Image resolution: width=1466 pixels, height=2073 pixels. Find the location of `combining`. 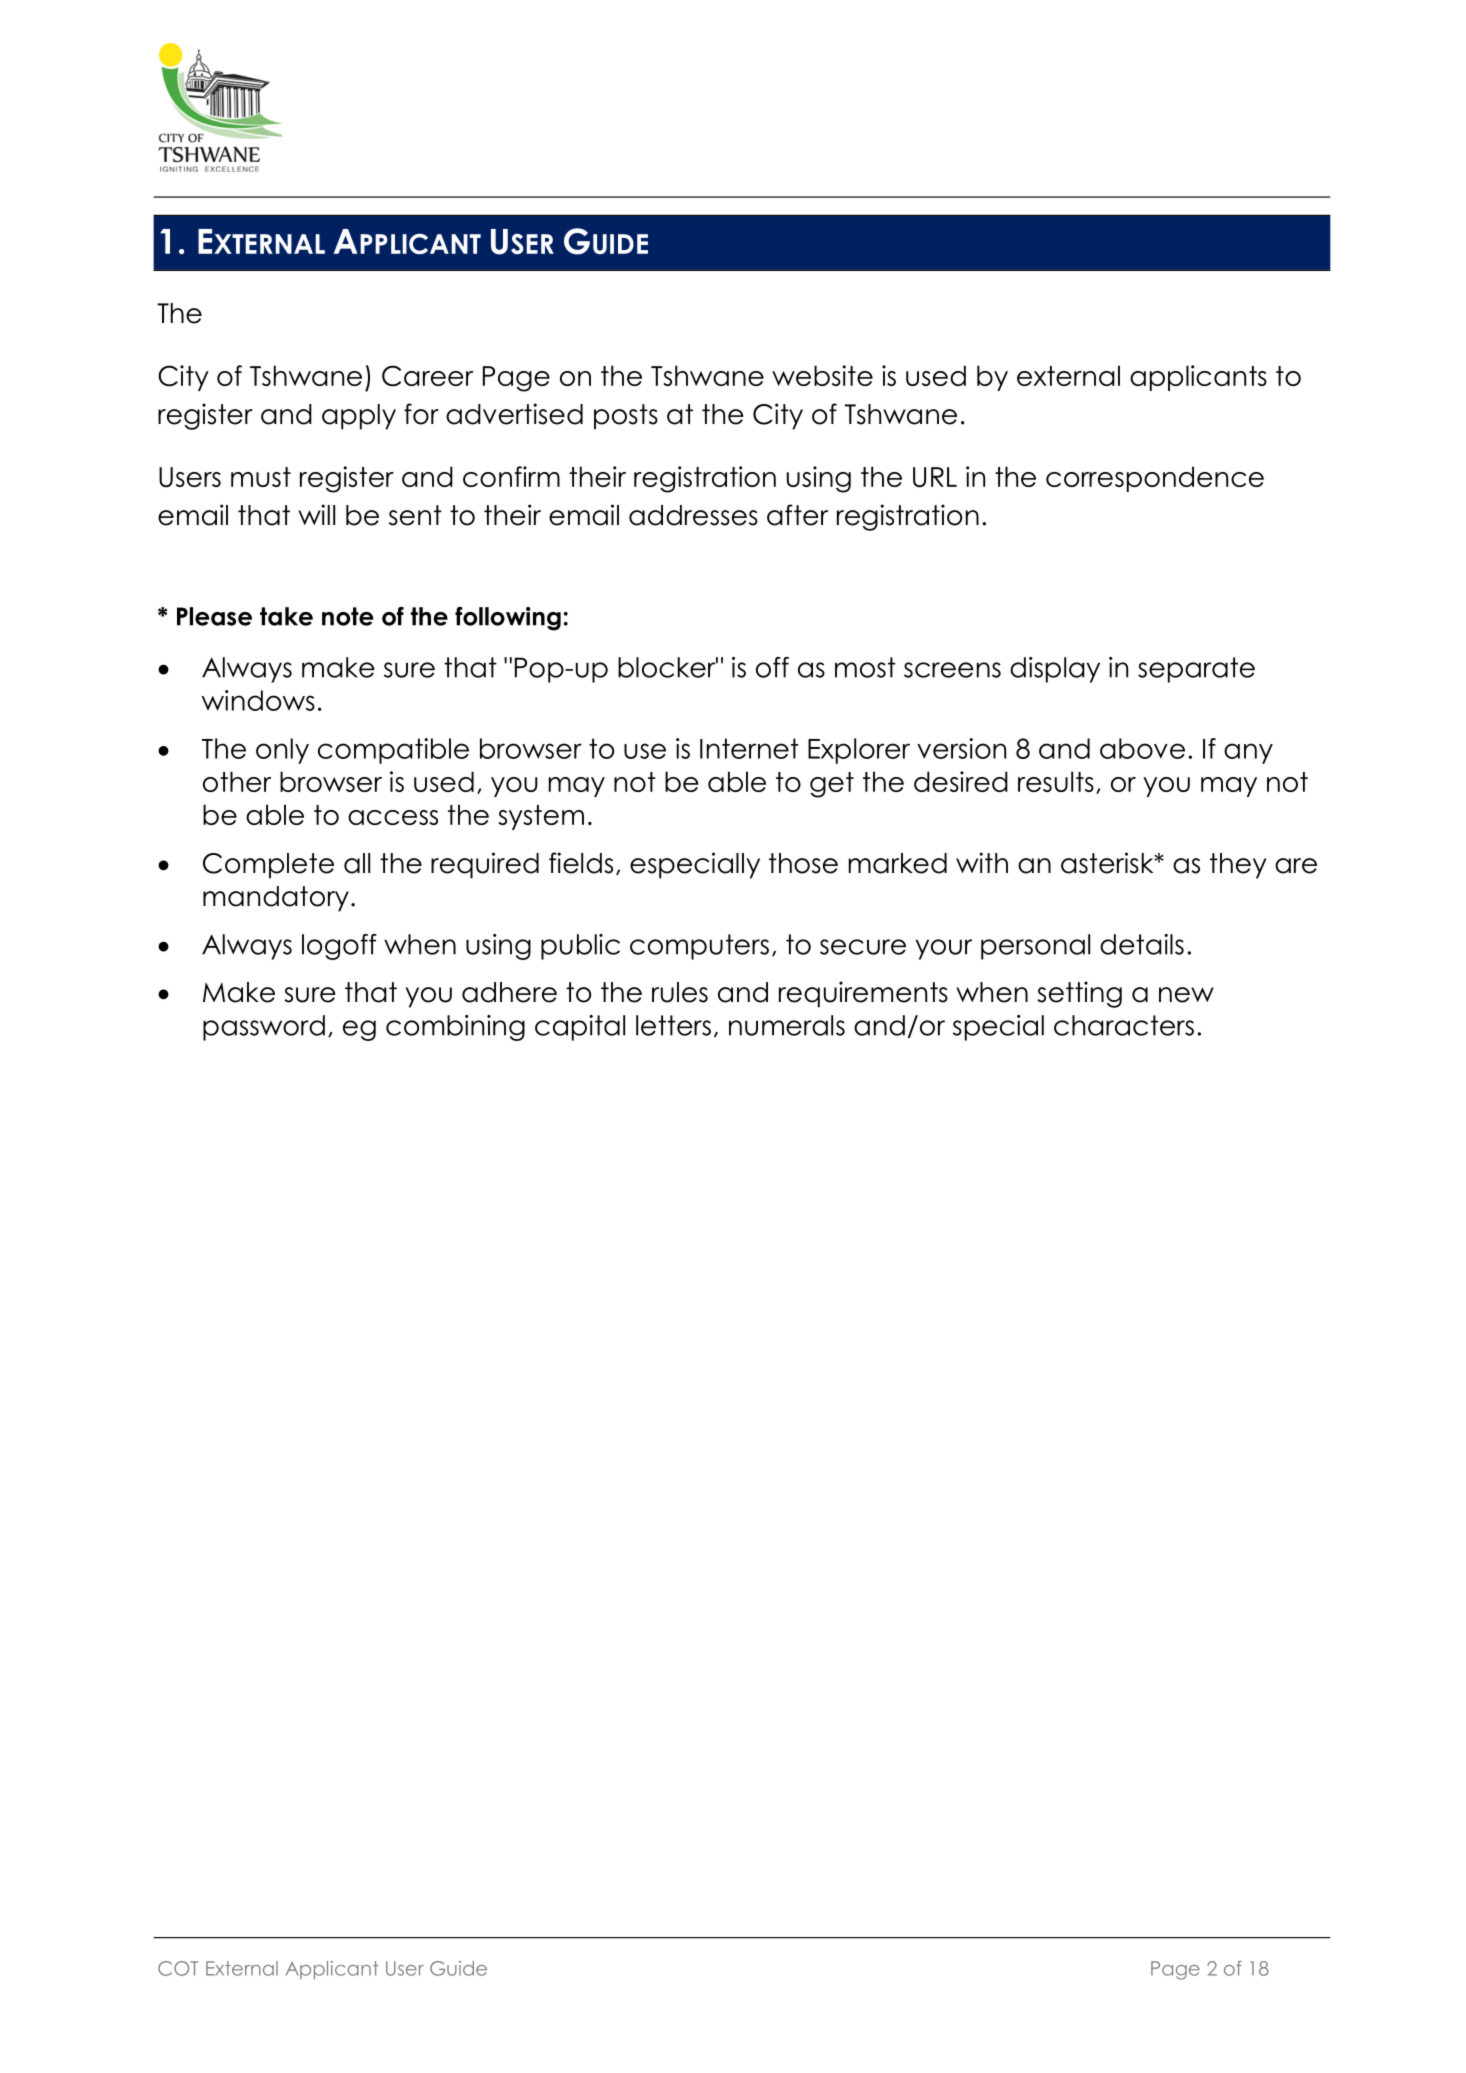

combining is located at coordinates (455, 1028).
